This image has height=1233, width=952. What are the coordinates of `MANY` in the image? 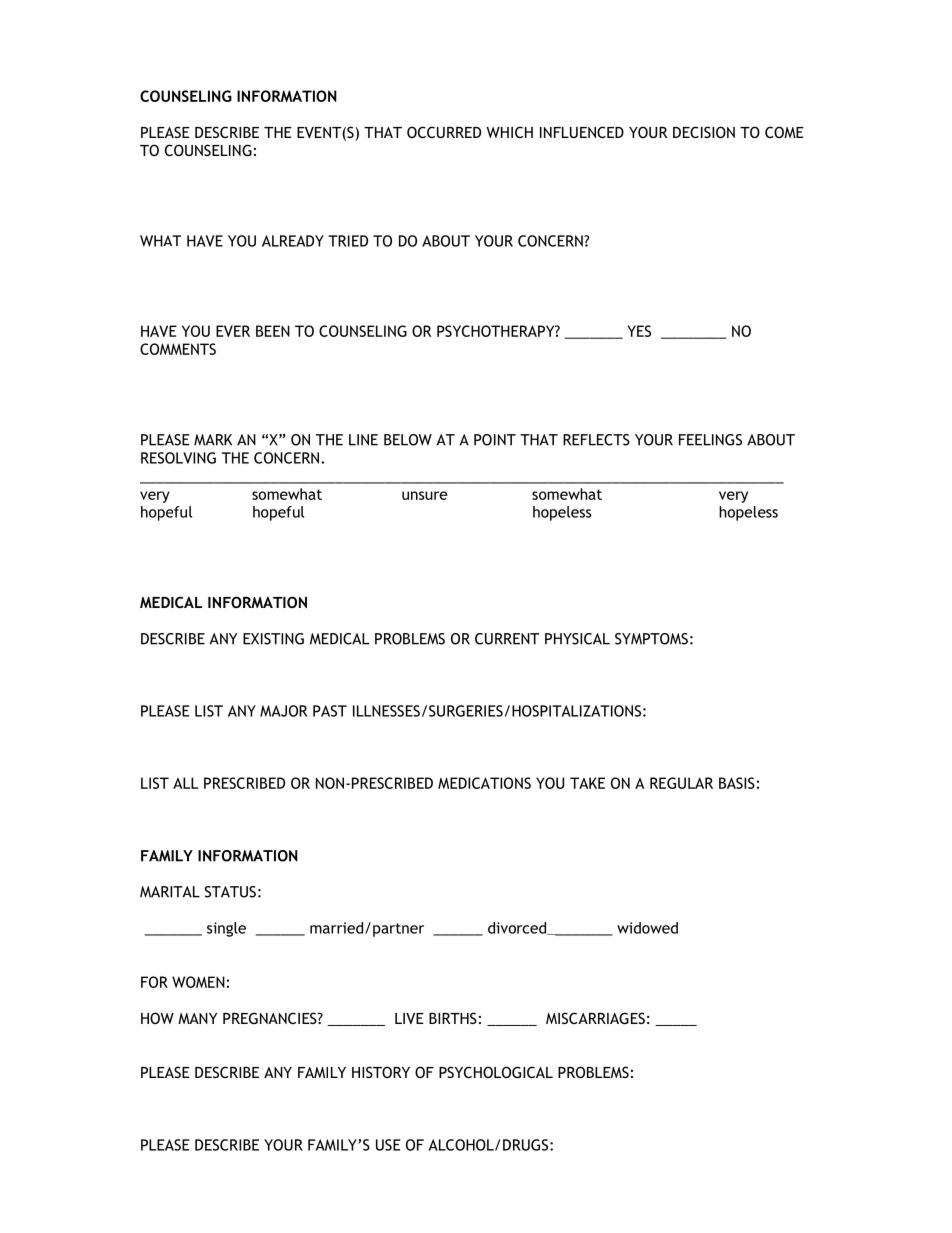 It's located at (197, 1018).
